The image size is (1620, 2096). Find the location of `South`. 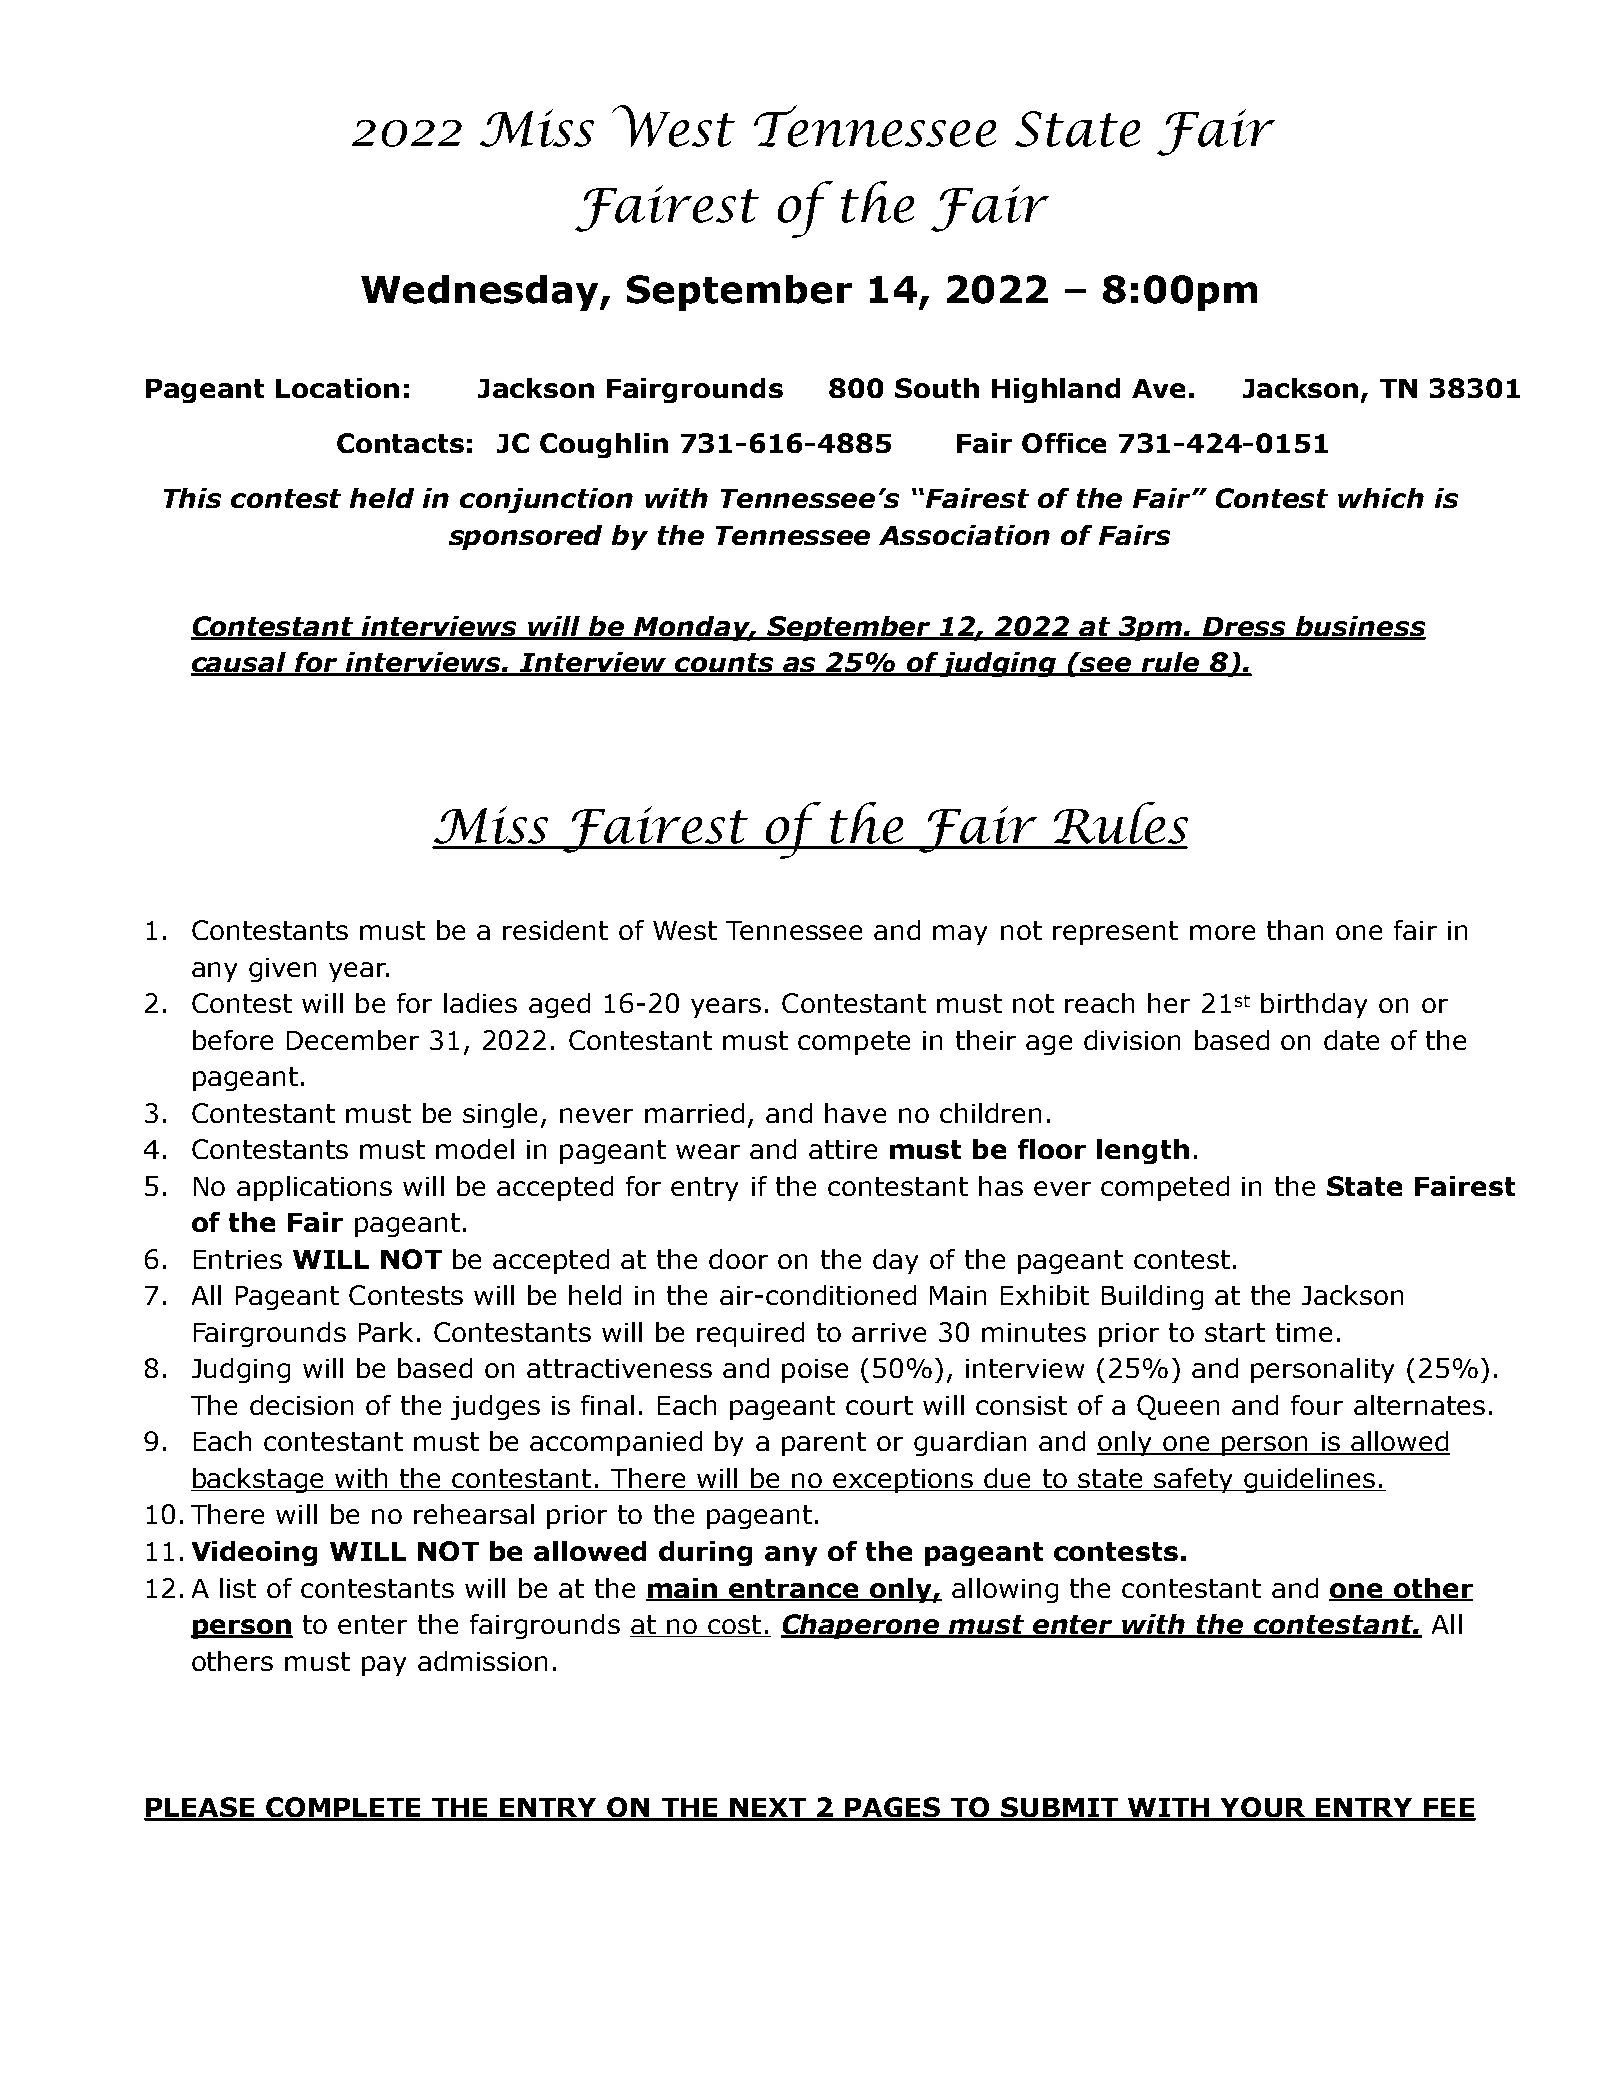

South is located at coordinates (937, 388).
